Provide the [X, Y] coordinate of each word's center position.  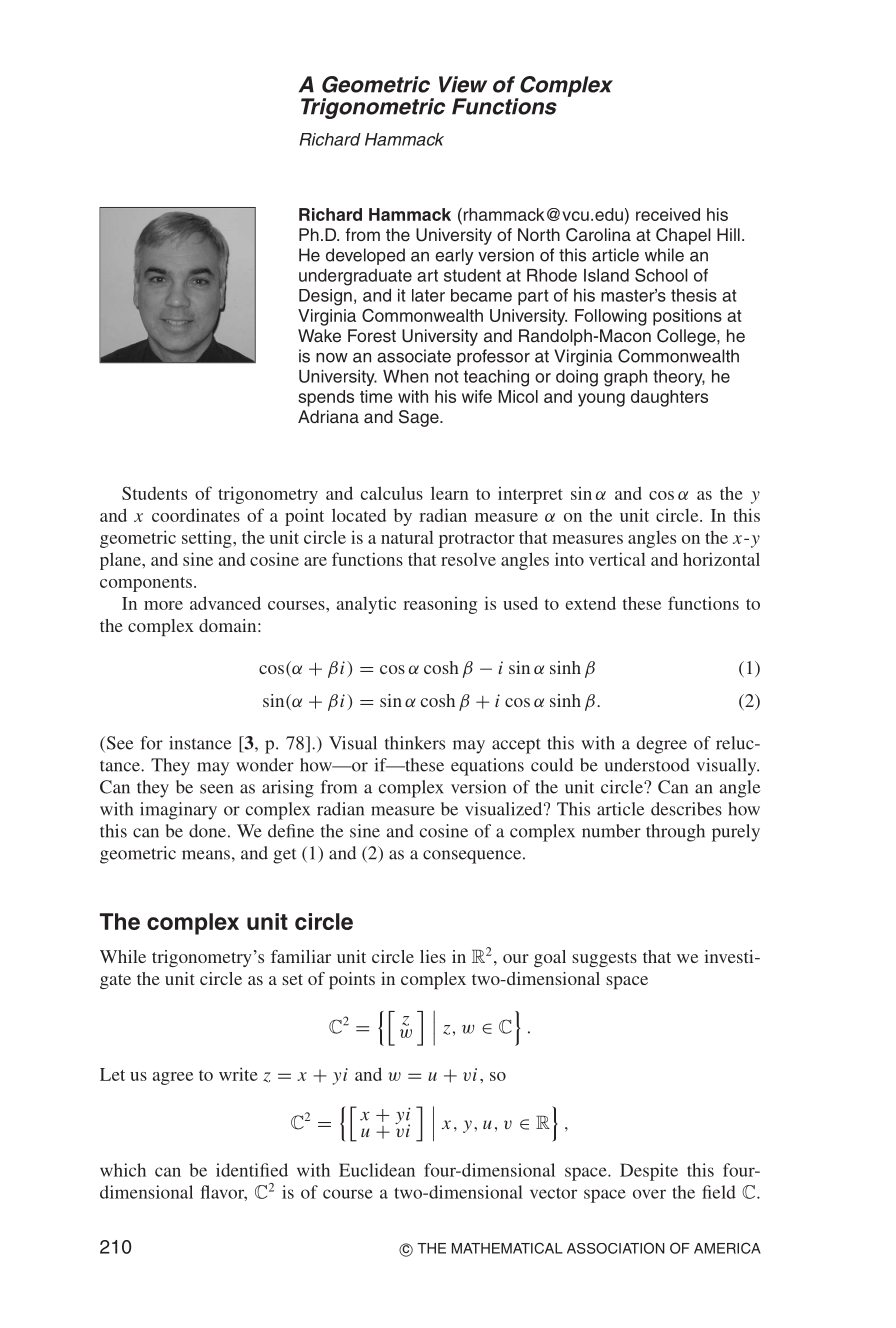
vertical [617, 559]
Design [325, 297]
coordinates [196, 515]
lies [433, 956]
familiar [301, 956]
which [123, 1170]
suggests [604, 959]
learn [450, 493]
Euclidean [377, 1170]
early [454, 256]
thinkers [415, 743]
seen [216, 789]
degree [662, 745]
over [649, 1194]
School [661, 275]
